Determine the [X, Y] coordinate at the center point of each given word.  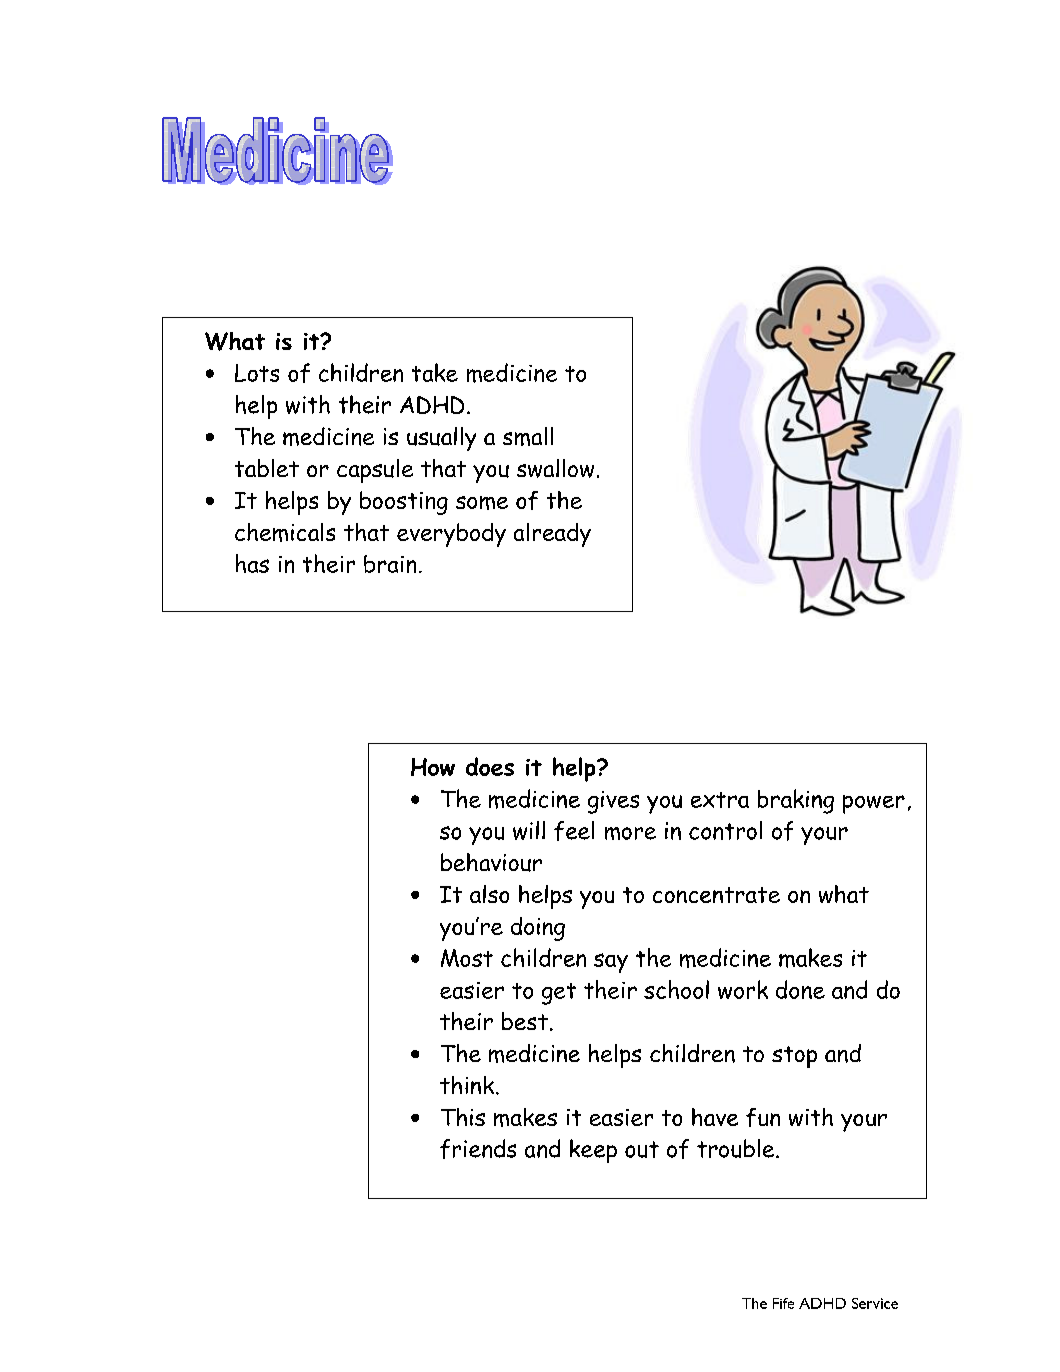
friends [478, 1149]
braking [796, 801]
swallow [555, 468]
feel [574, 831]
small [528, 436]
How [433, 767]
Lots [257, 373]
